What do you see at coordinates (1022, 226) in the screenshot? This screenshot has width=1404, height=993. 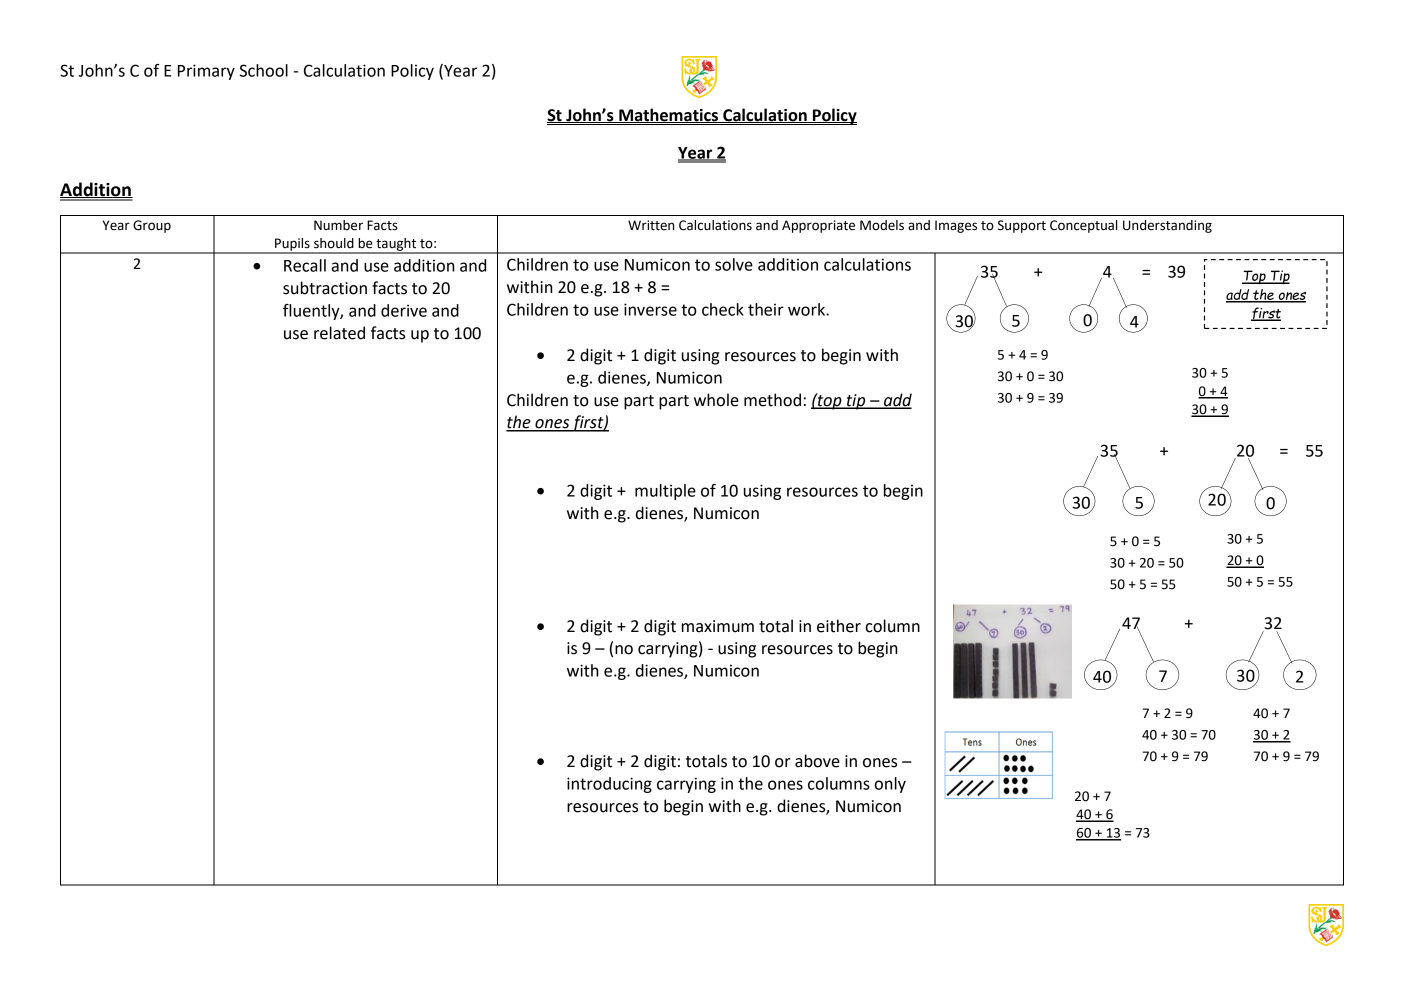 I see `Support` at bounding box center [1022, 226].
